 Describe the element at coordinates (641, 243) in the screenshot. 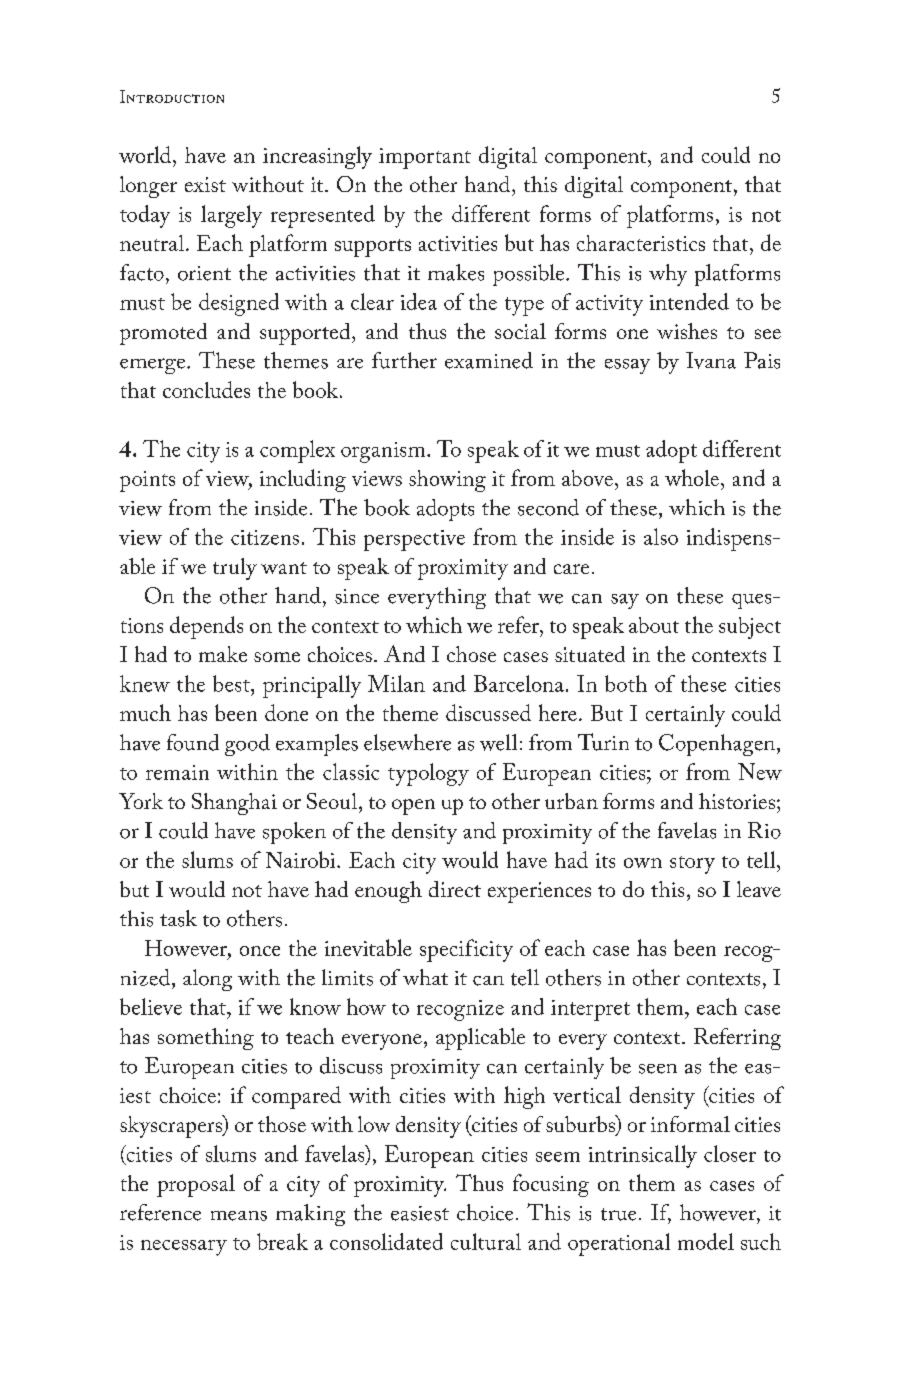

I see `characteristics` at that location.
